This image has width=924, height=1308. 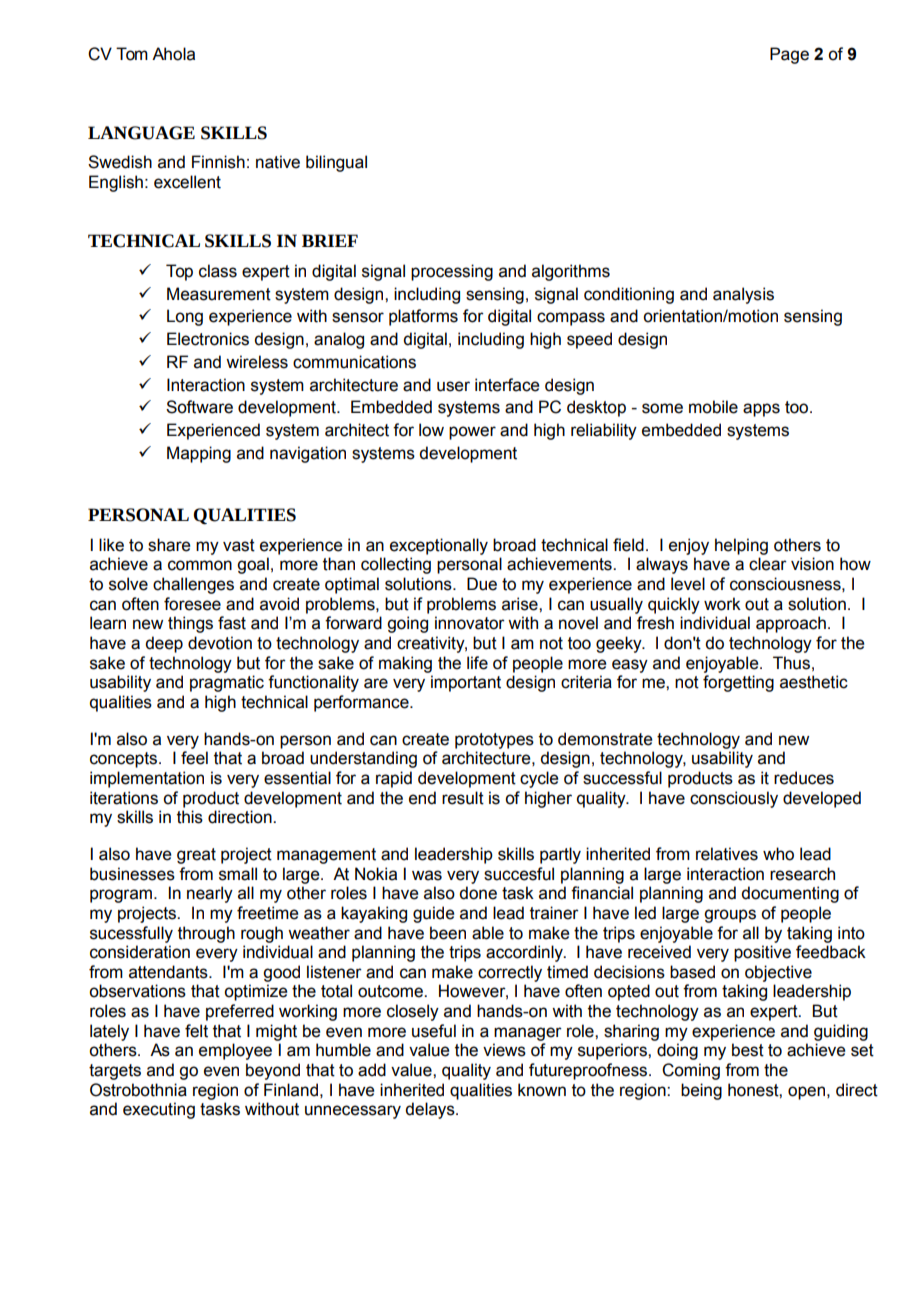 I want to click on views, so click(x=504, y=1050).
